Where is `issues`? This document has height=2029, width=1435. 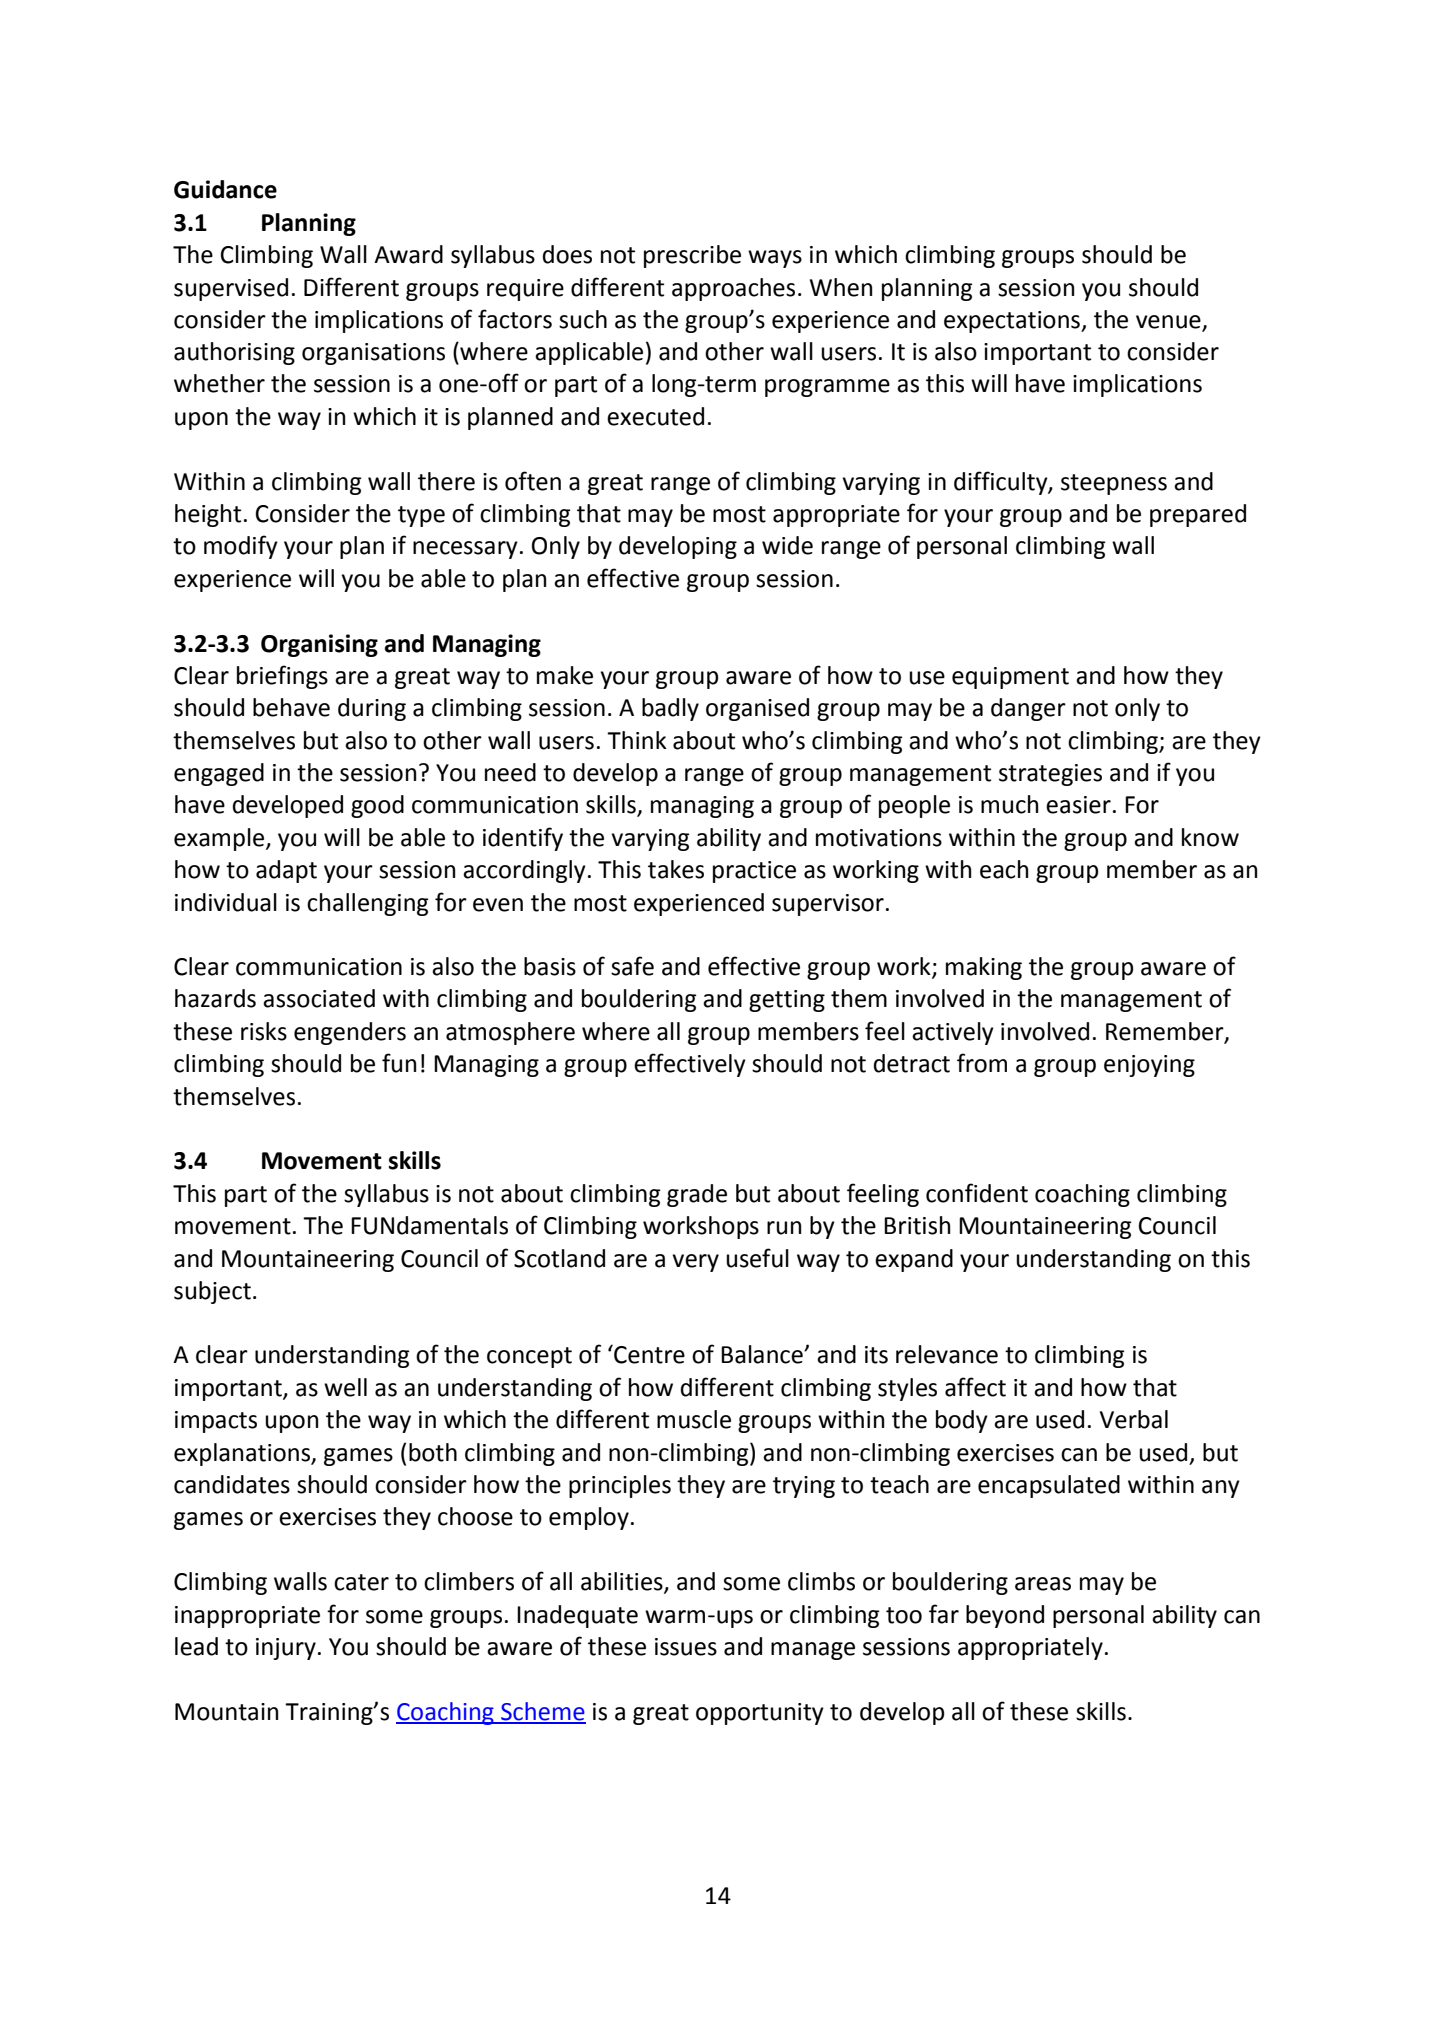
issues is located at coordinates (686, 1647).
